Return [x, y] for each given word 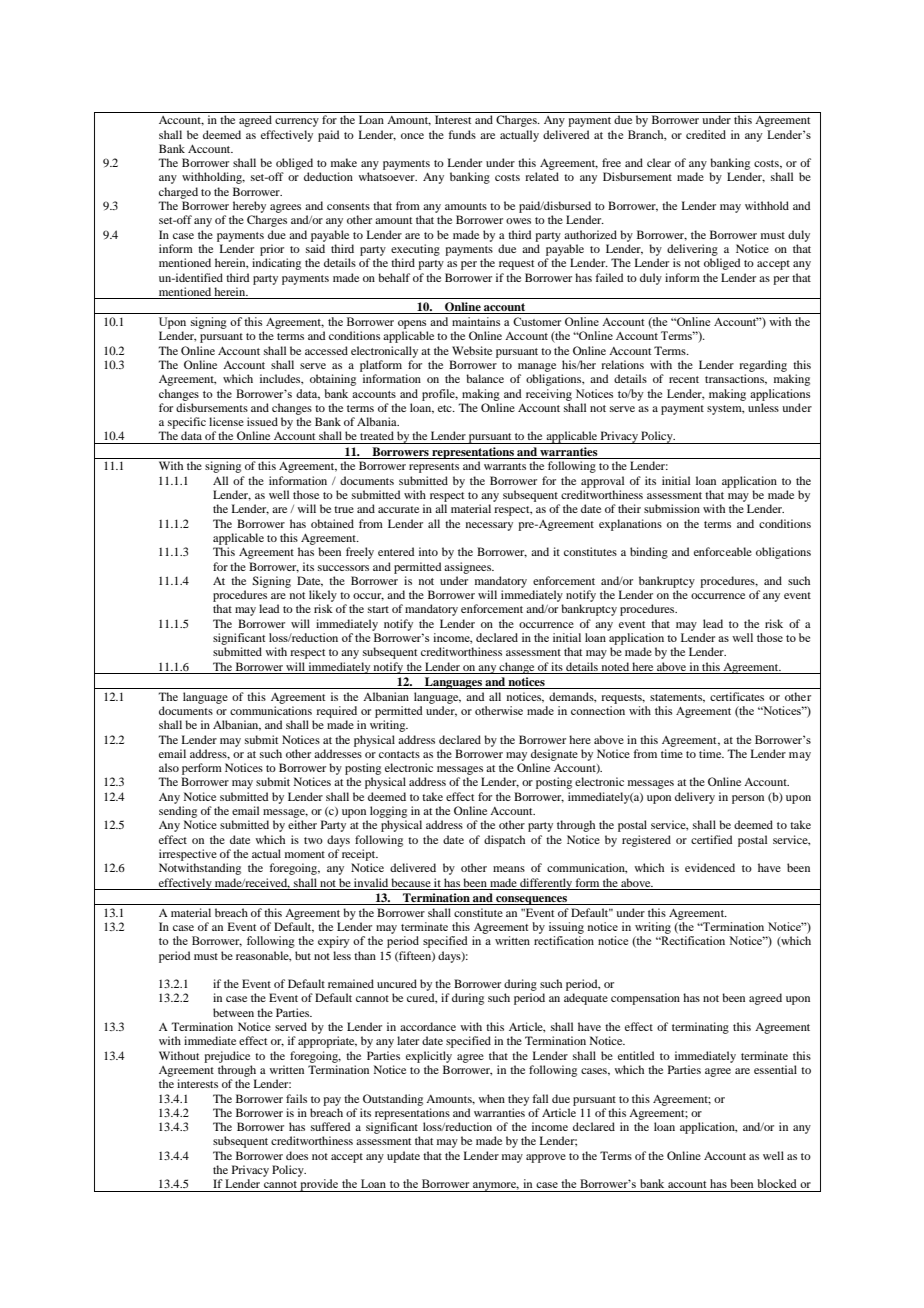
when [491, 1098]
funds [462, 134]
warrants [505, 466]
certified [711, 839]
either [302, 824]
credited [706, 134]
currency [297, 122]
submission [672, 508]
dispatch [504, 841]
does [297, 1155]
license [226, 421]
